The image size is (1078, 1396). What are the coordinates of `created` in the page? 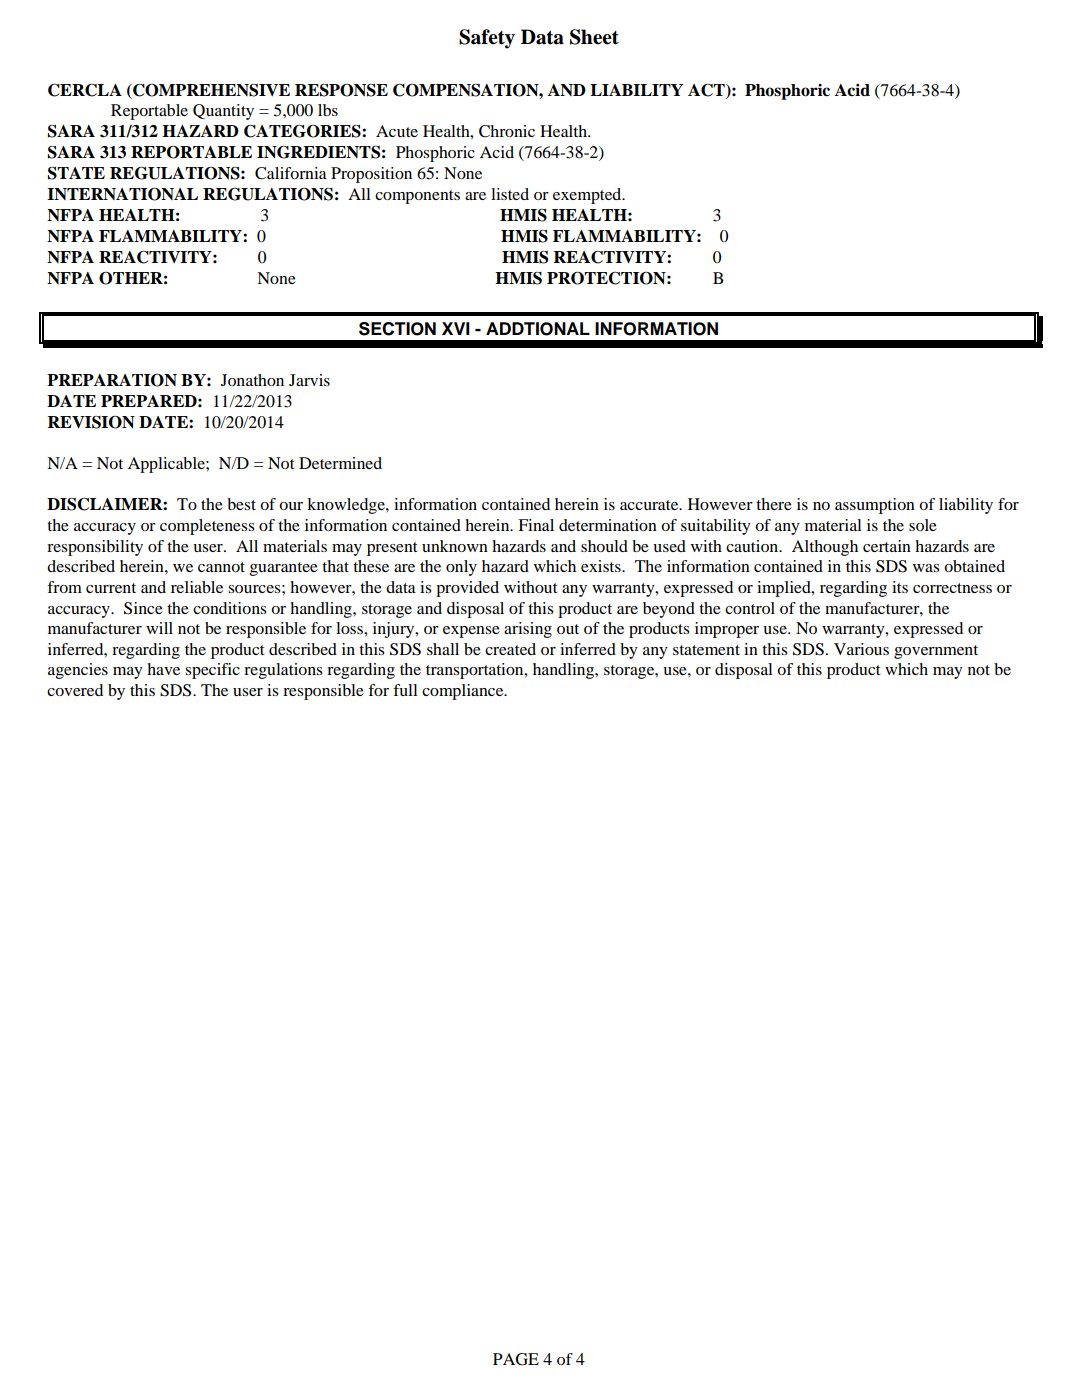 It's located at (510, 649).
